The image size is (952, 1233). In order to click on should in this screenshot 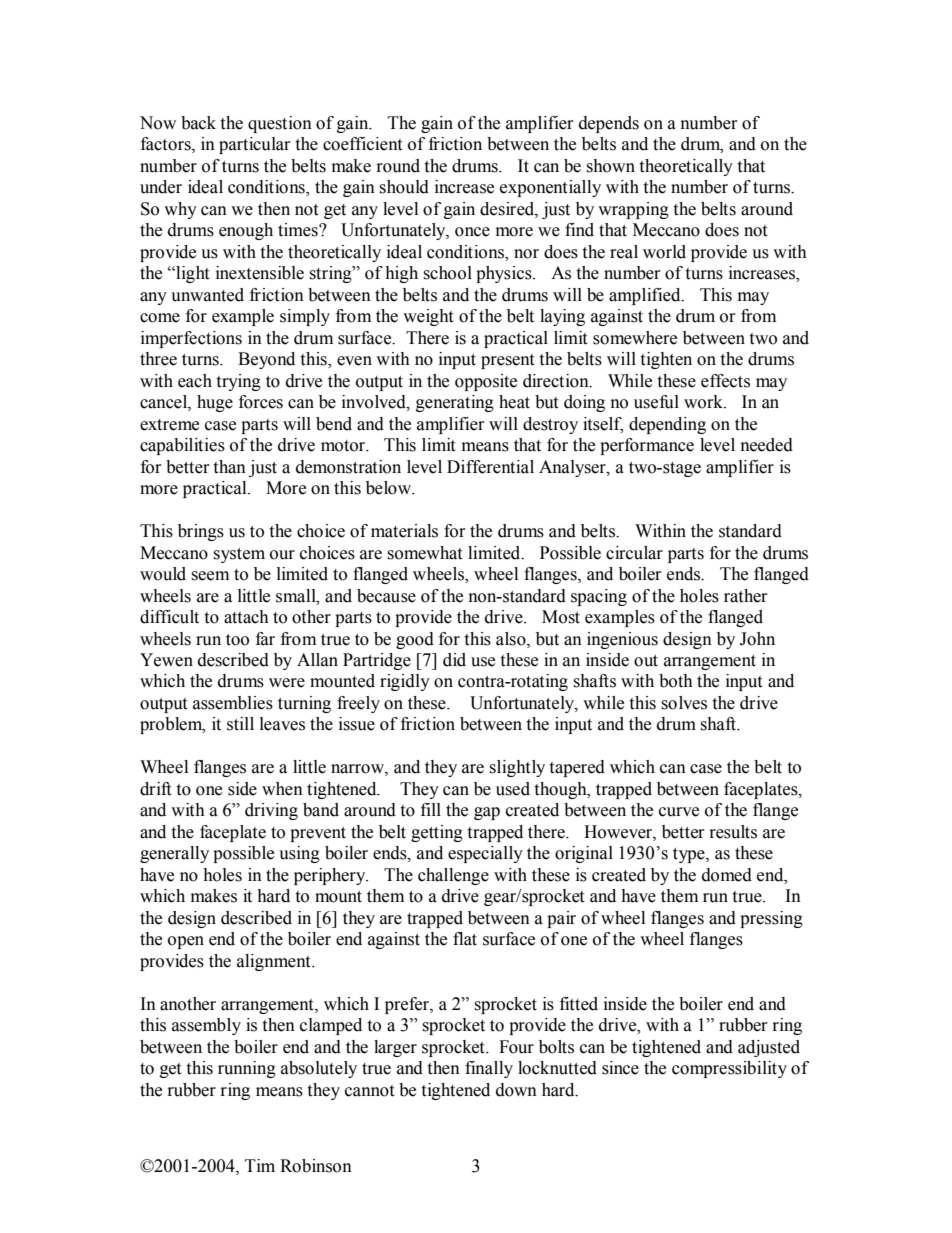, I will do `click(404, 187)`.
